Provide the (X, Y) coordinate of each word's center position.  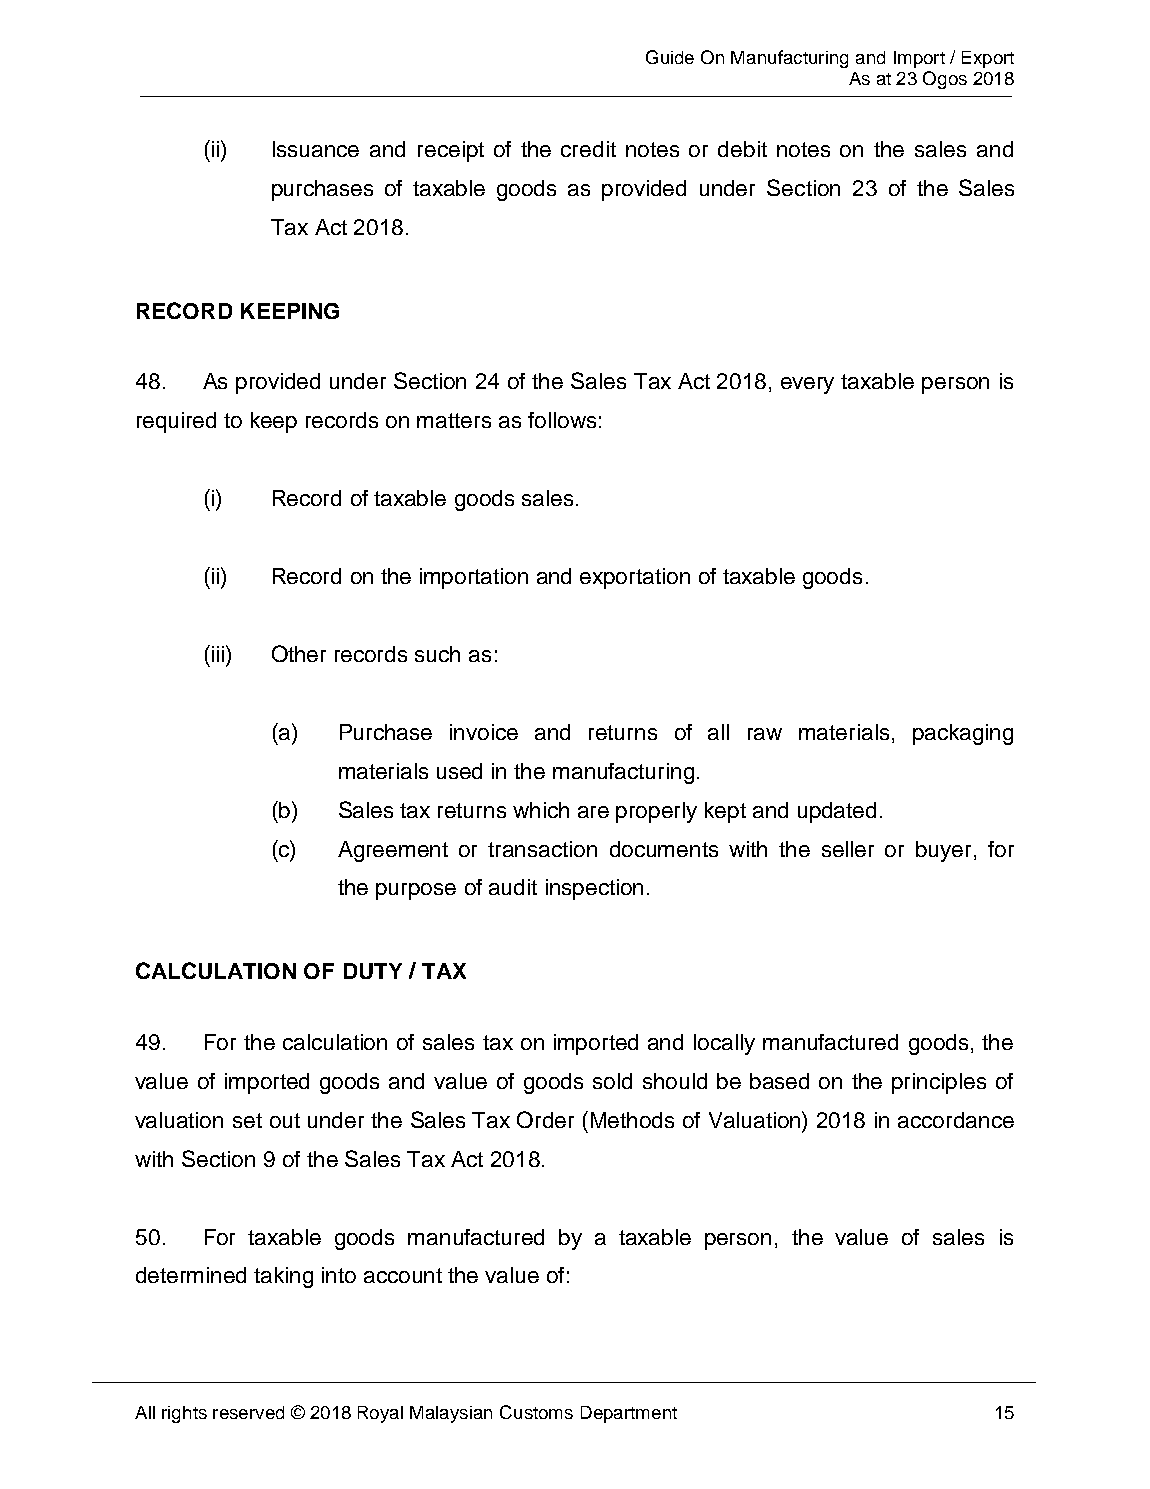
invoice (484, 732)
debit (742, 149)
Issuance (316, 149)
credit (588, 149)
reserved (248, 1412)
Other (299, 653)
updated (837, 812)
